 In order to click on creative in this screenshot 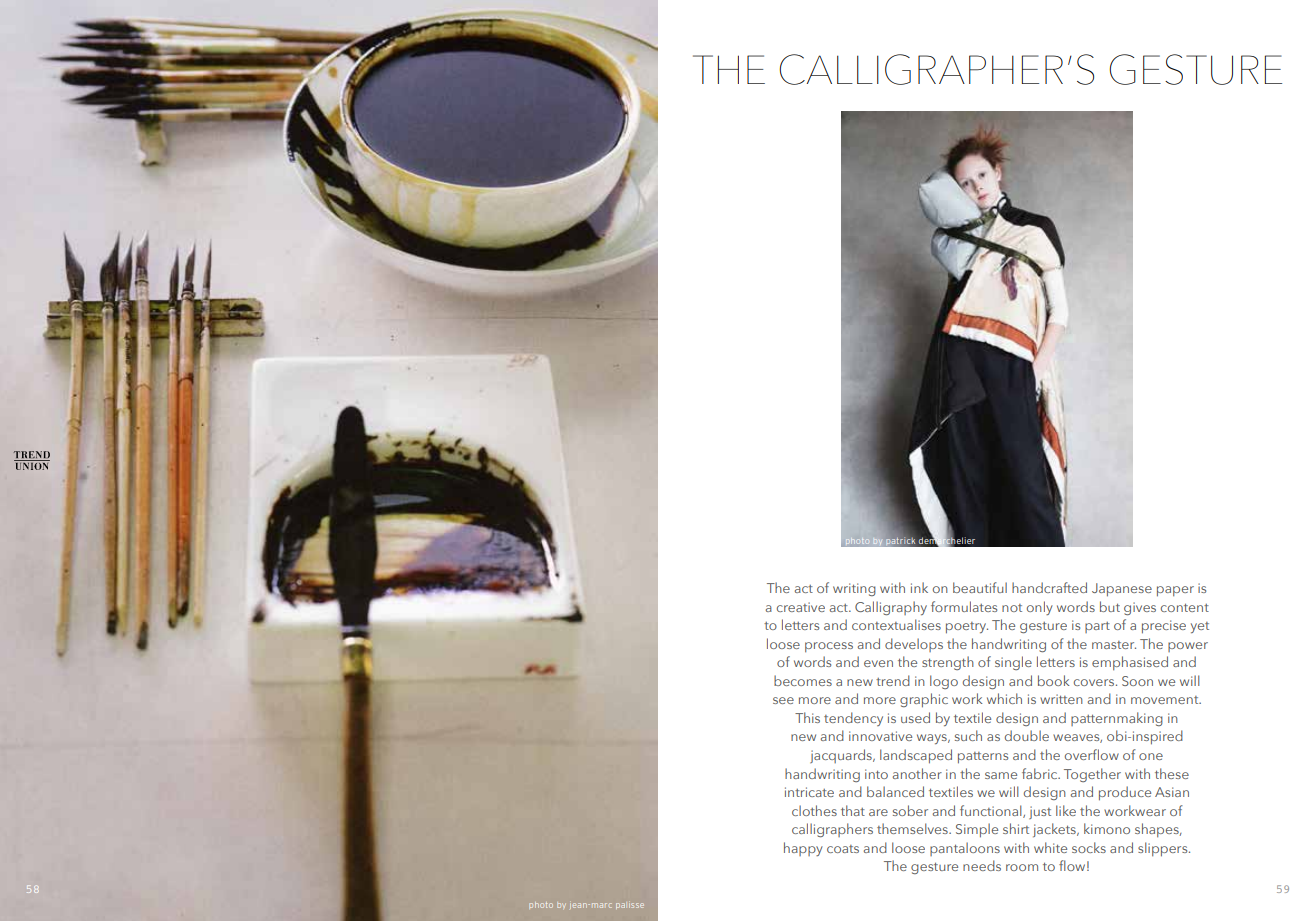, I will do `click(801, 607)`.
